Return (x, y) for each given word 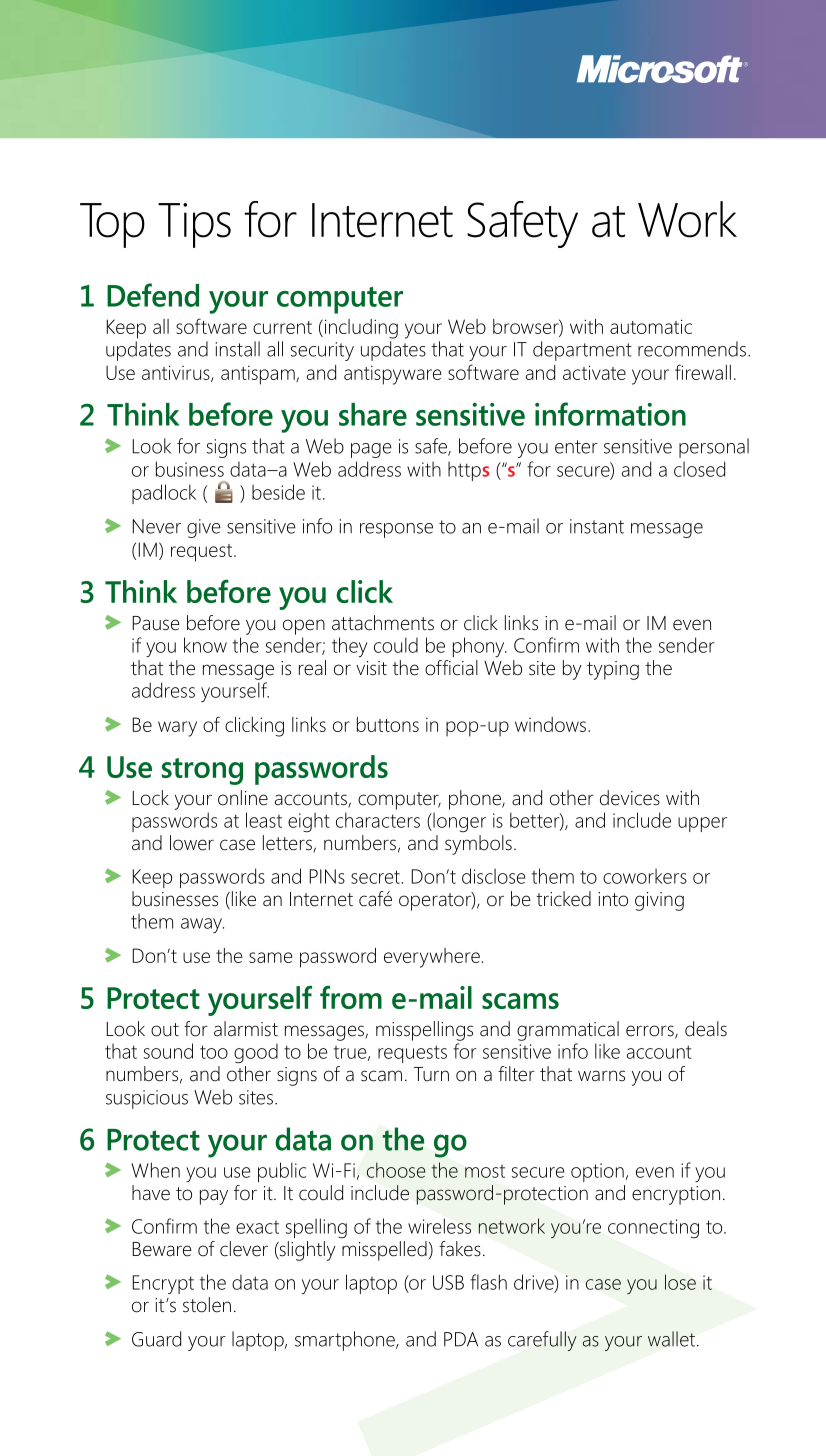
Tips (194, 225)
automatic (651, 326)
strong (202, 771)
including (360, 329)
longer (458, 822)
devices (630, 798)
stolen (207, 1305)
